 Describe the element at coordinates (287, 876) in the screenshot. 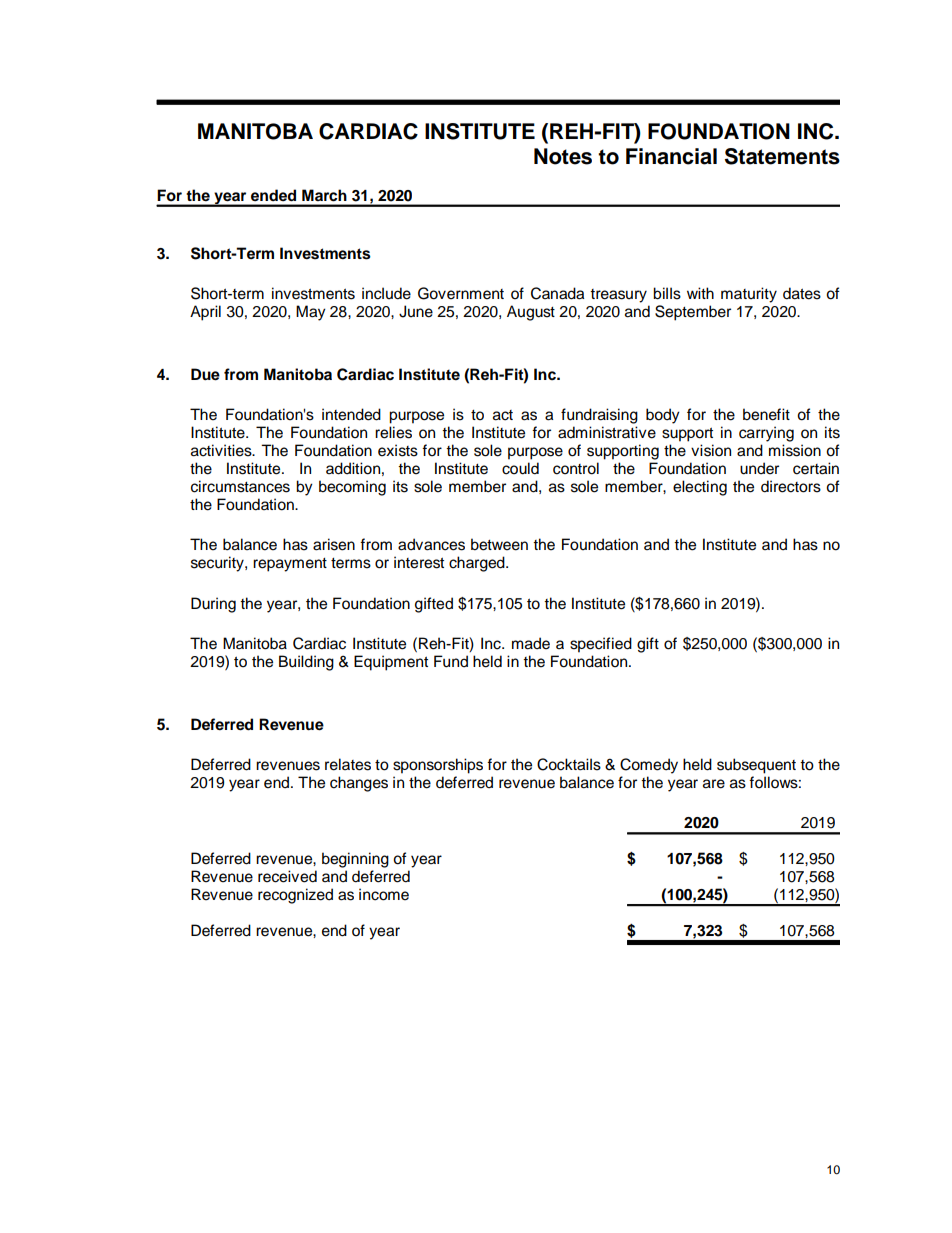

I see `received` at that location.
